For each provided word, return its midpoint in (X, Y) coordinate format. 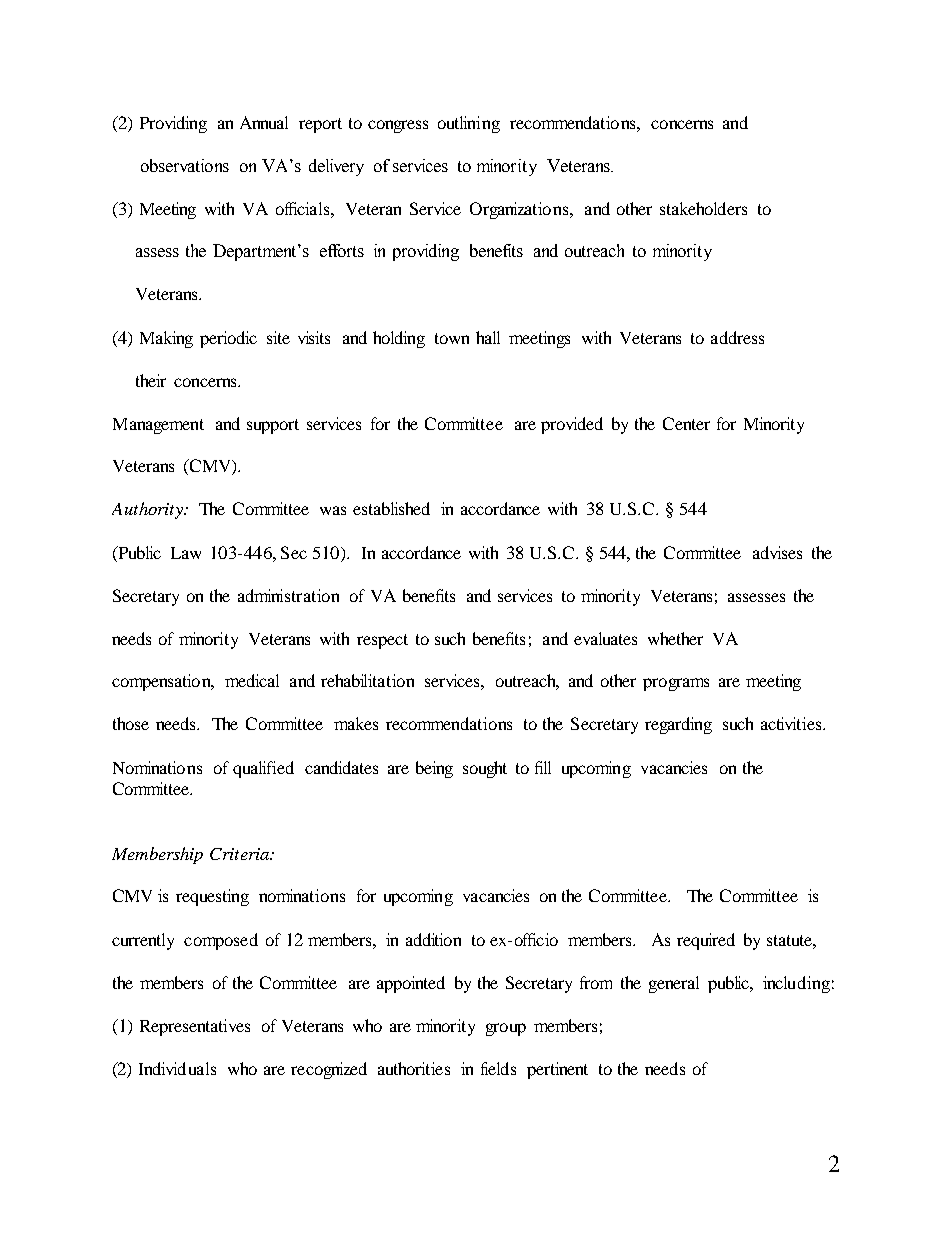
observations (185, 165)
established (391, 508)
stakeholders (703, 208)
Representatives (195, 1027)
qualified (263, 769)
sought (485, 769)
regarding (678, 725)
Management (158, 426)
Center (686, 423)
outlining (469, 124)
